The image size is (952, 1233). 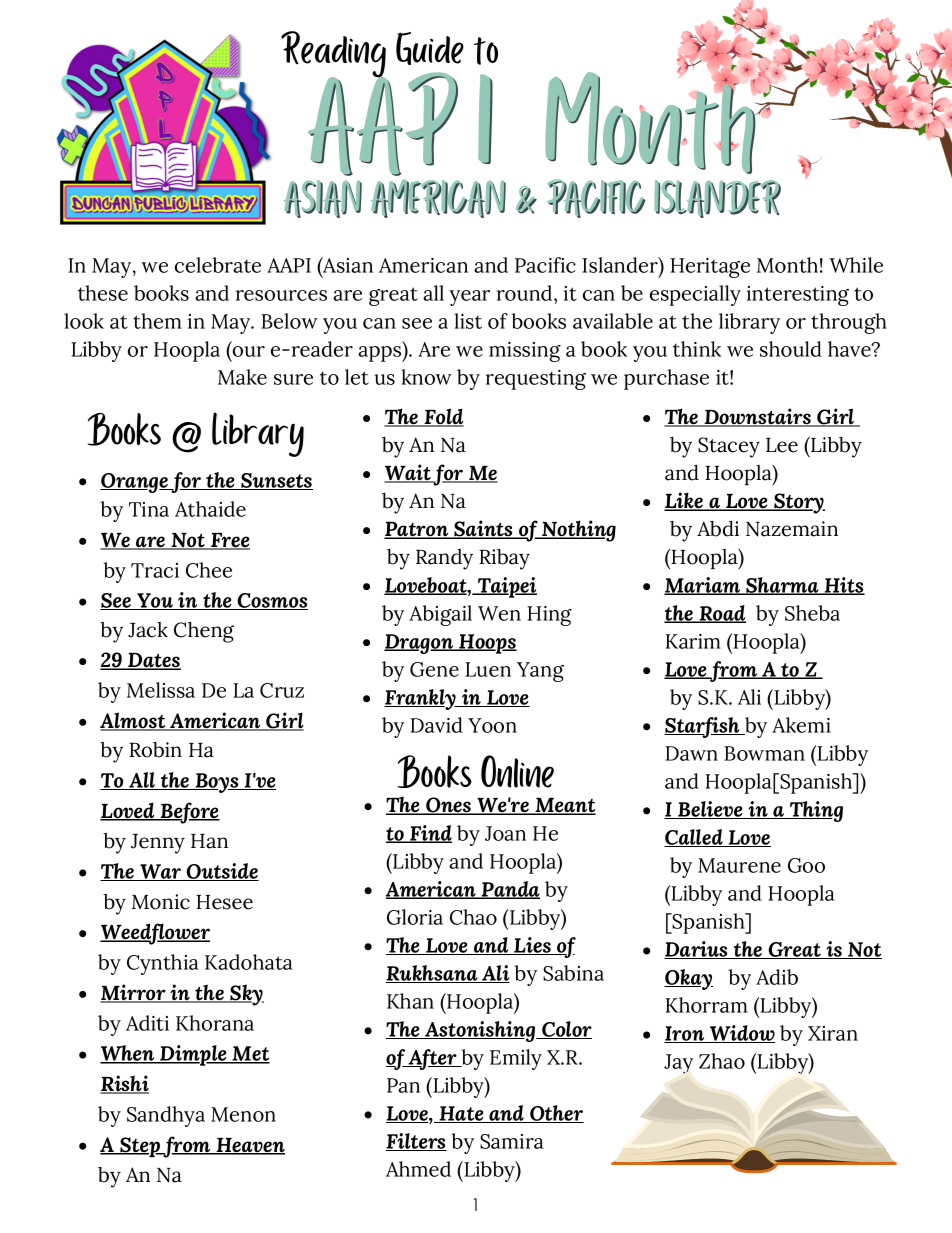 What do you see at coordinates (710, 268) in the screenshot?
I see `Heritage` at bounding box center [710, 268].
